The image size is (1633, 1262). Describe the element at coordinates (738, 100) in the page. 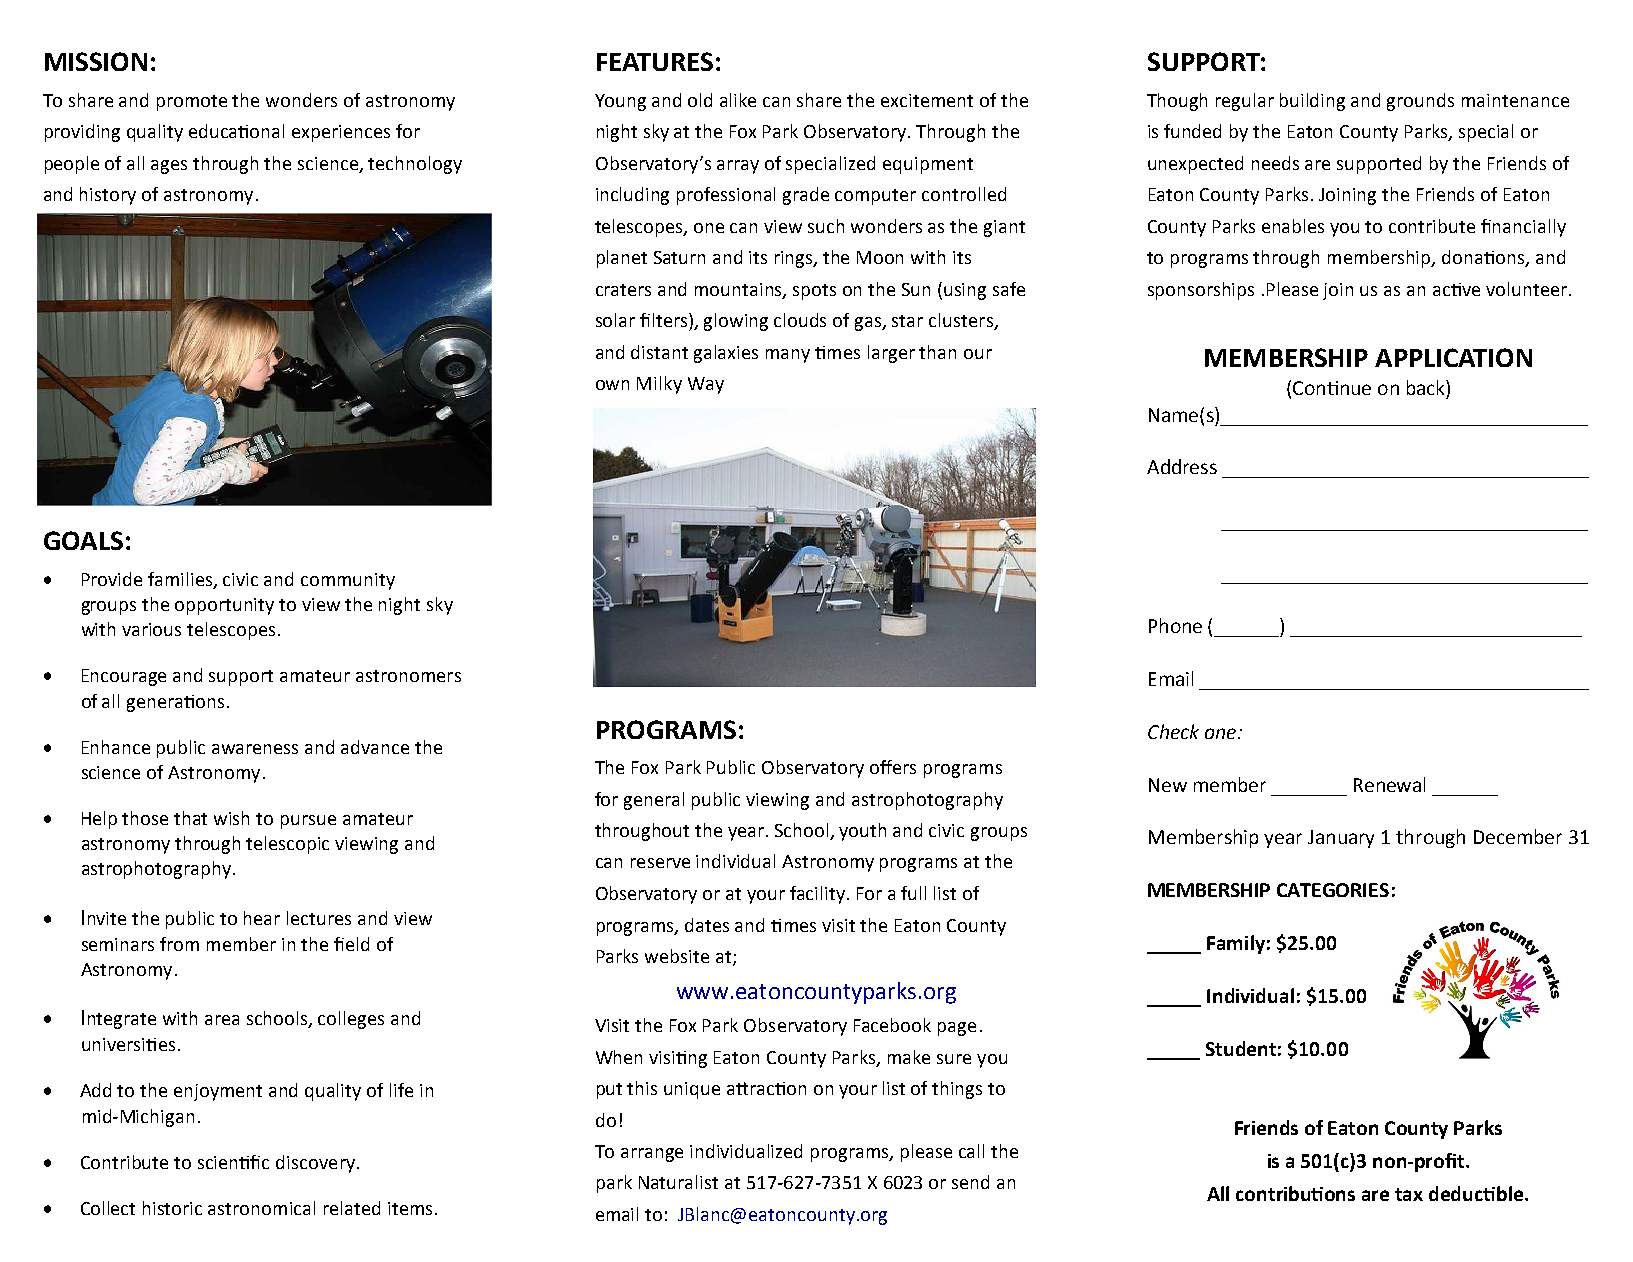

I see `alike` at that location.
